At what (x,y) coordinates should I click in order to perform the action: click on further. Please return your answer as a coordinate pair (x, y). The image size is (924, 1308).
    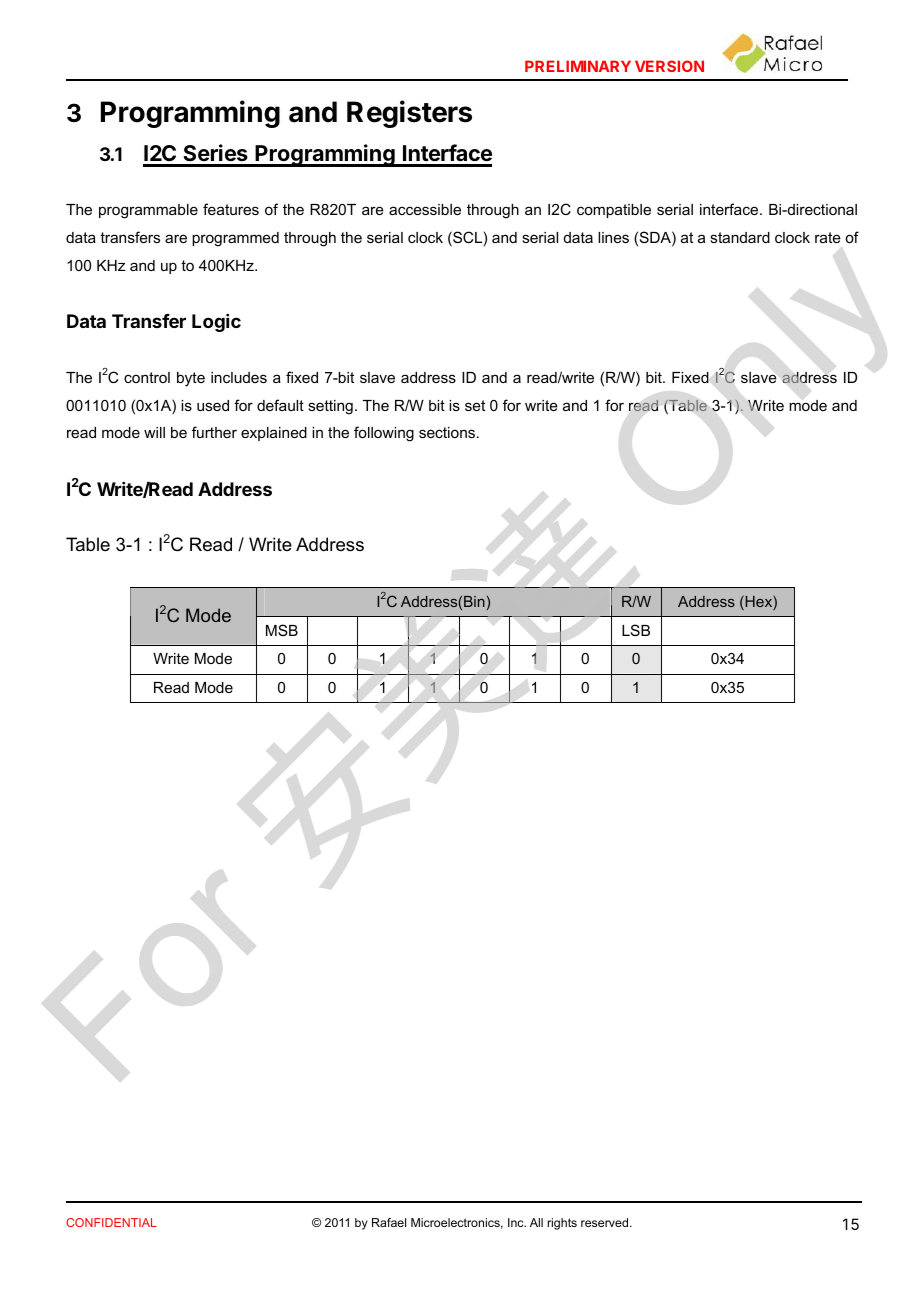
    Looking at the image, I should click on (214, 432).
